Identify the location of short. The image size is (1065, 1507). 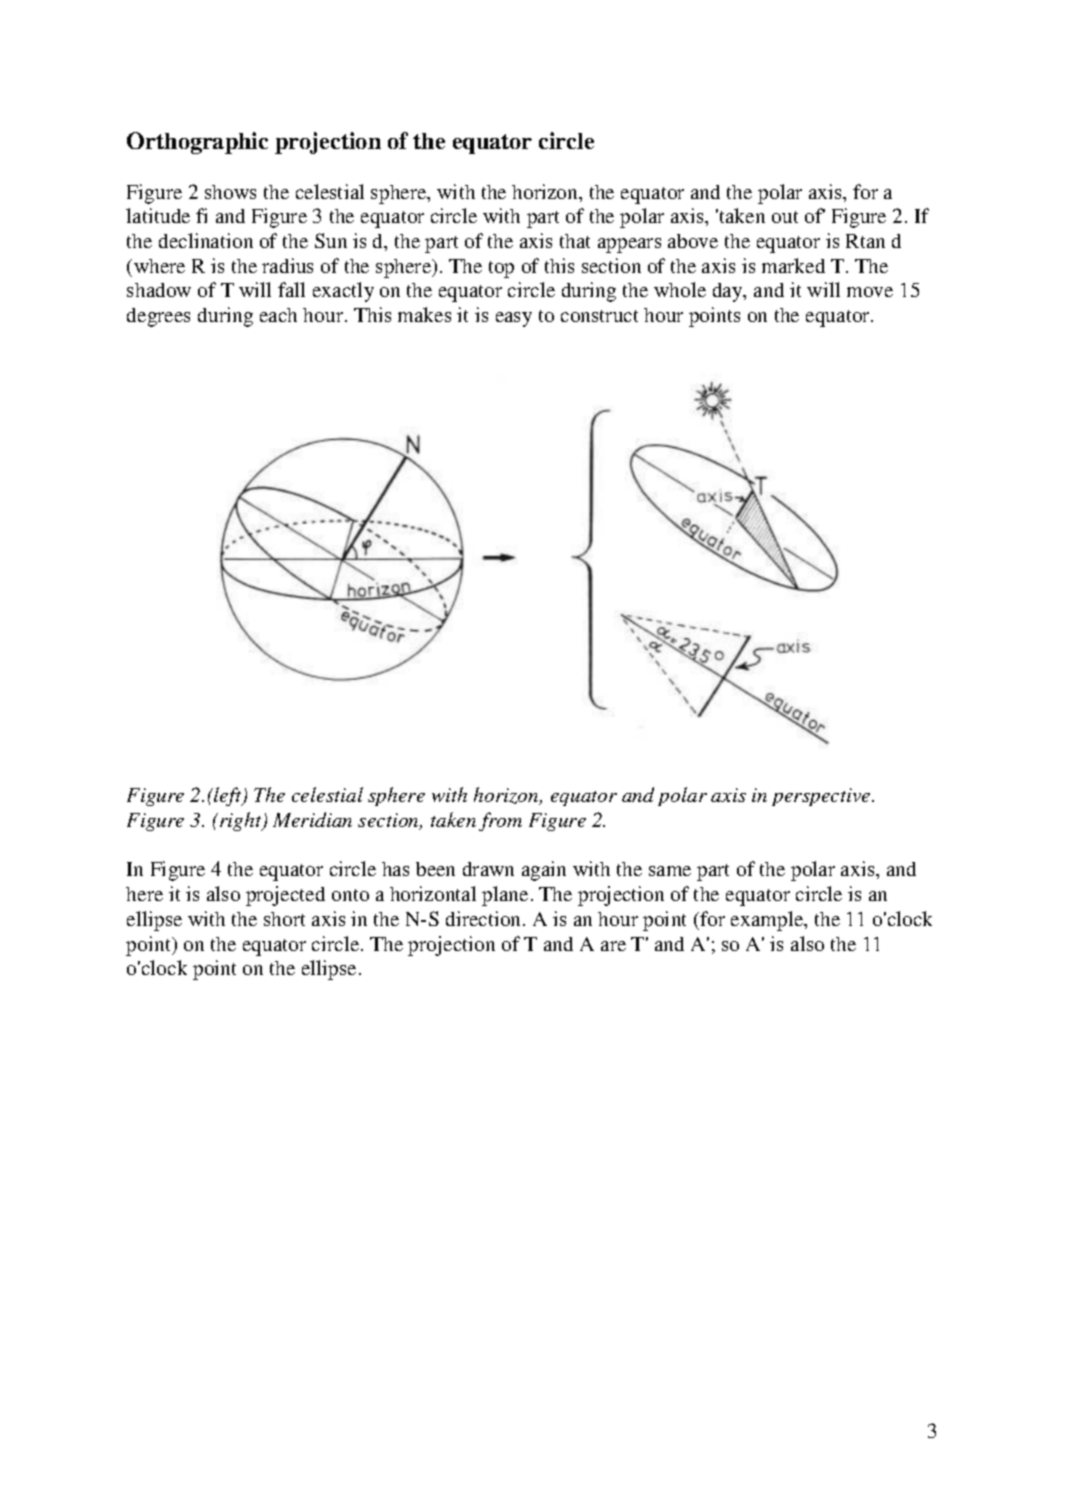
(284, 919).
